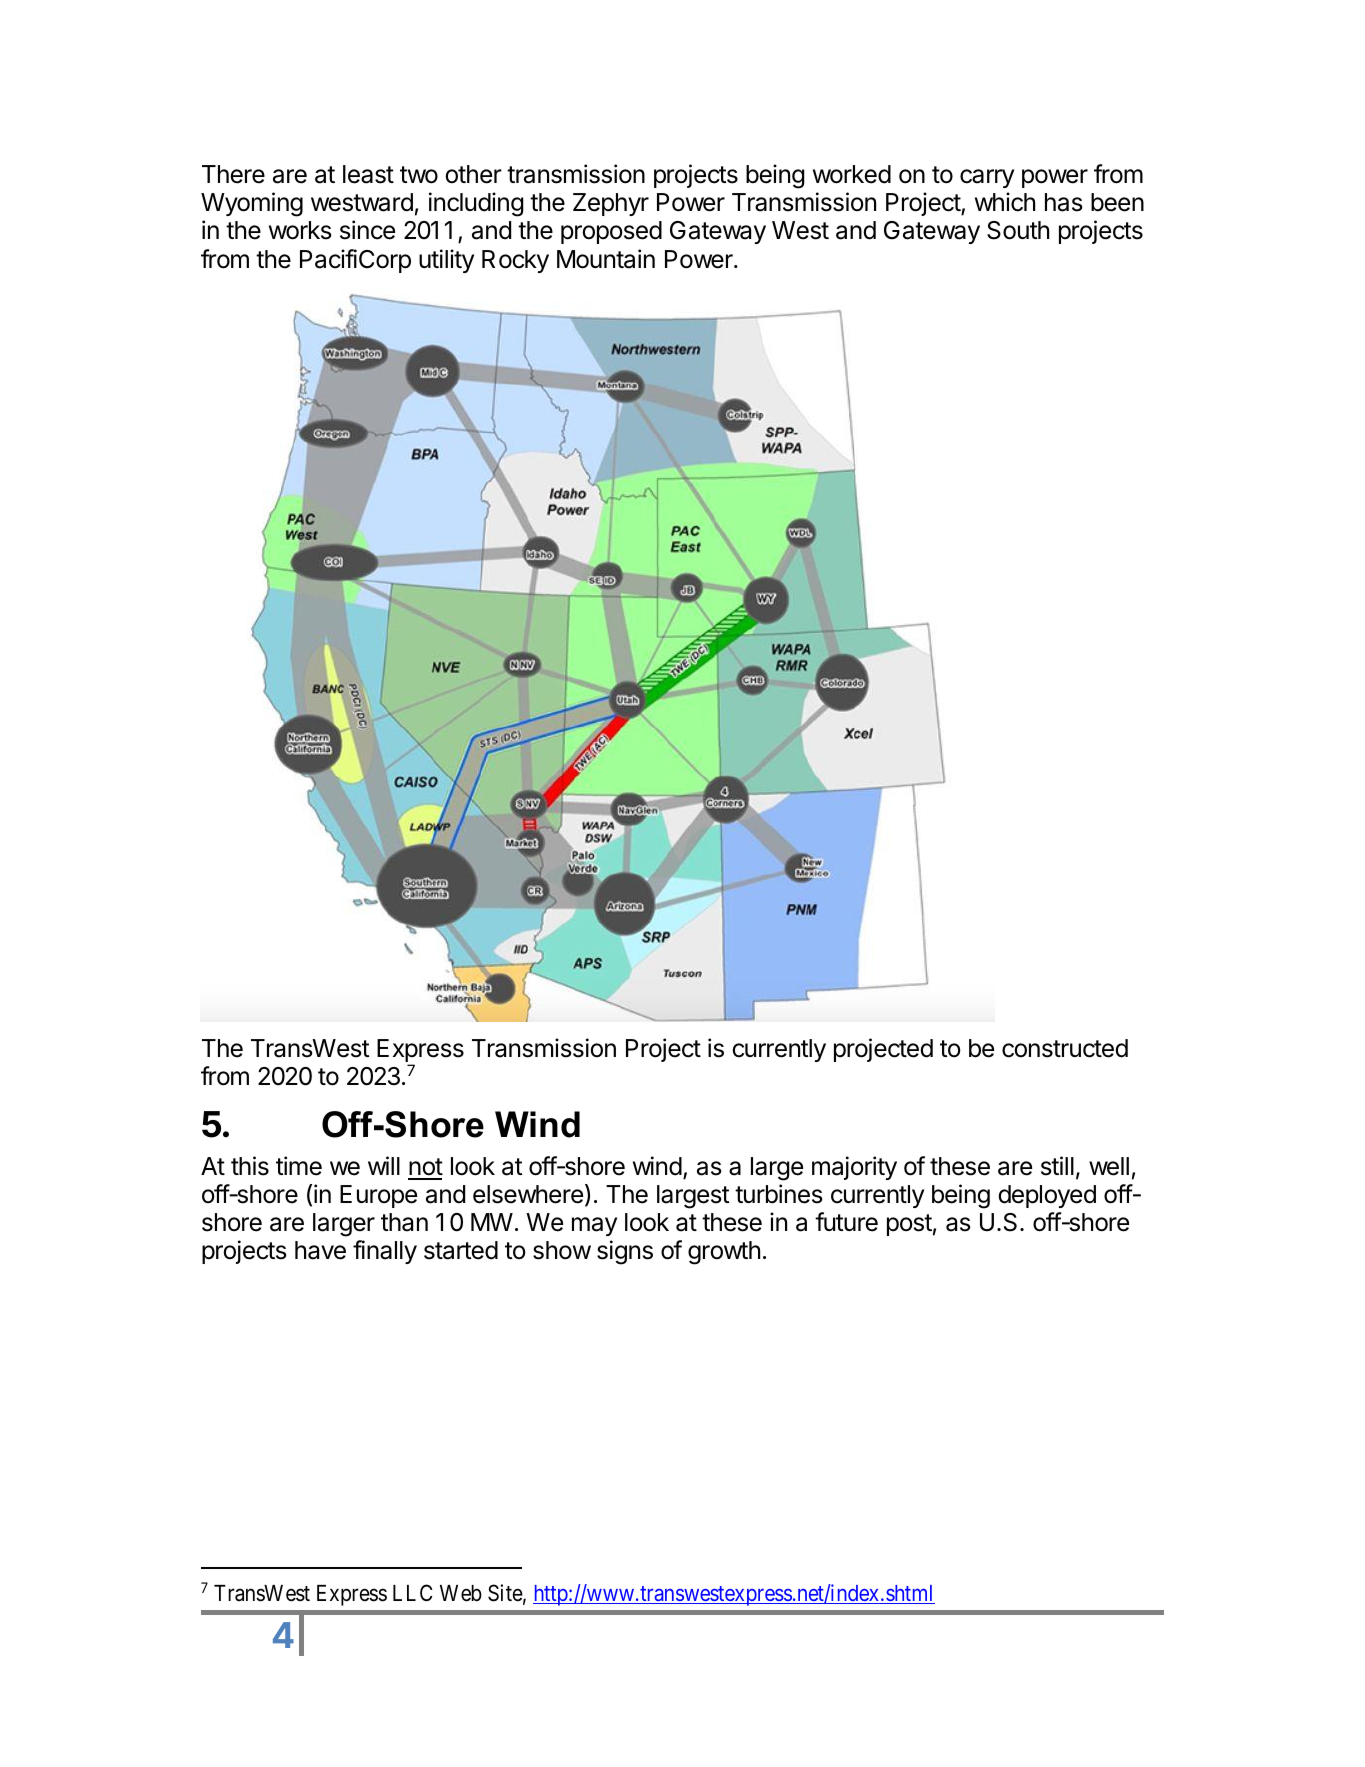  I want to click on will, so click(384, 1165).
